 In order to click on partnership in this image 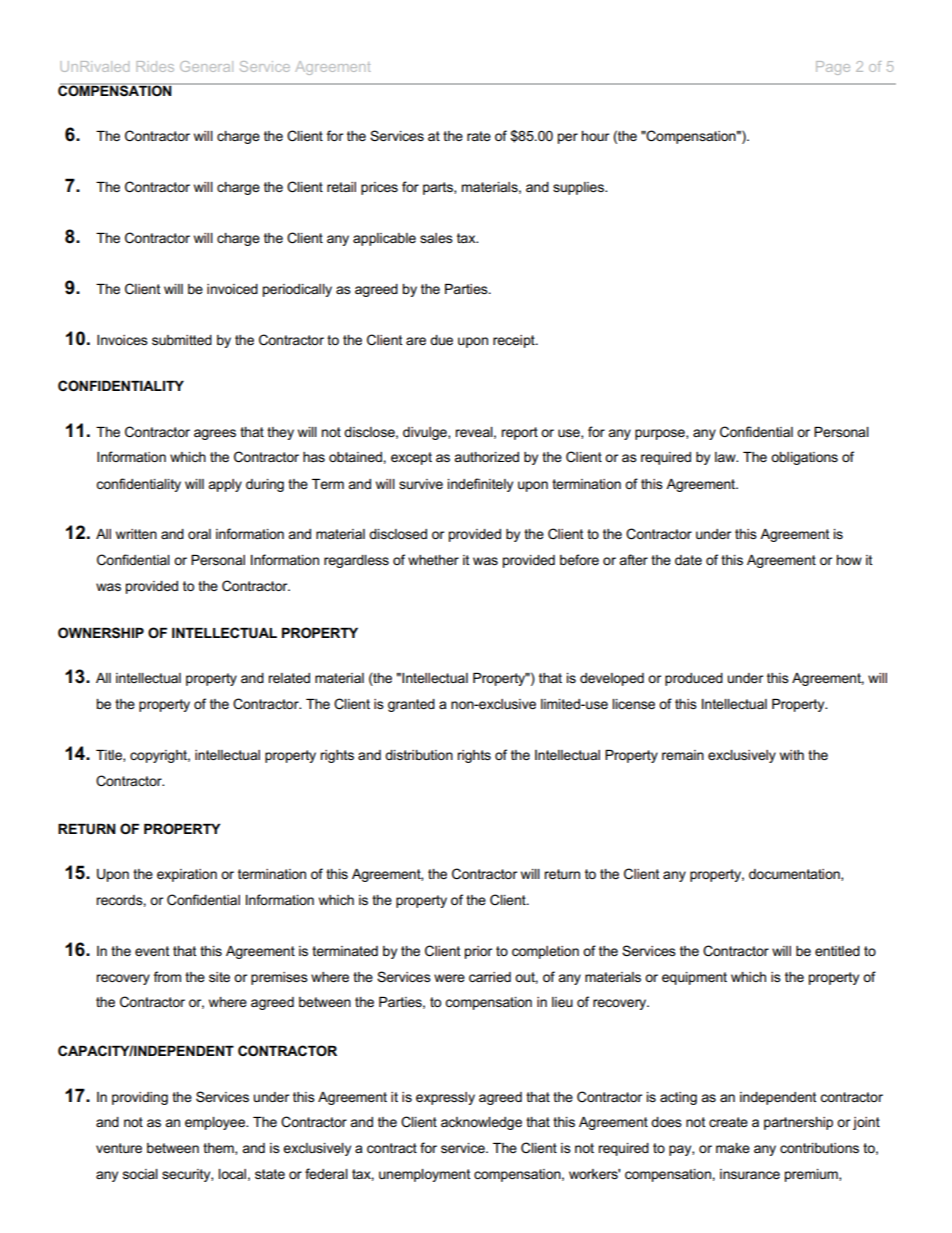, I will do `click(798, 1123)`.
